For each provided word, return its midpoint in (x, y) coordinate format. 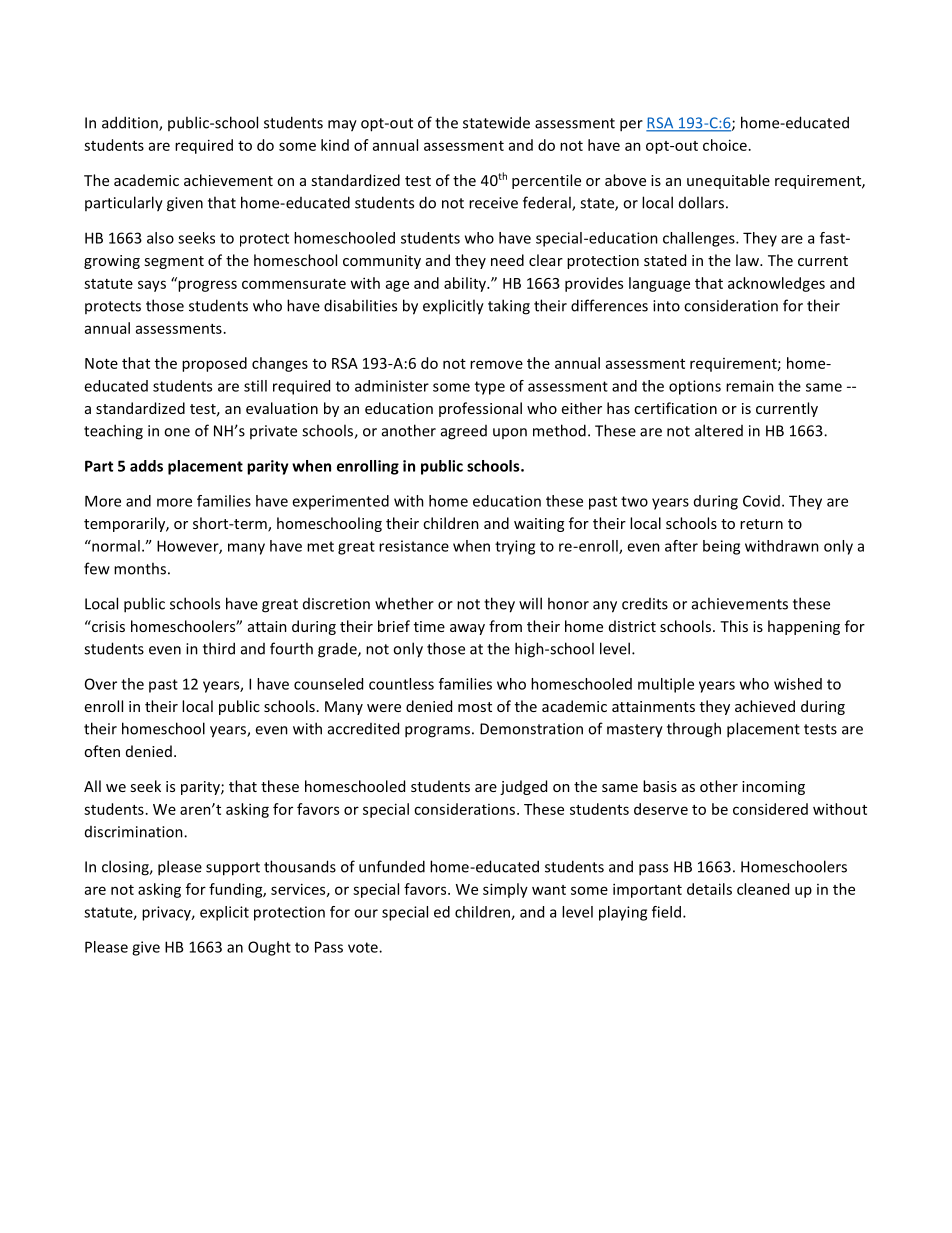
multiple (666, 685)
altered (719, 430)
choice (725, 145)
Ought (269, 948)
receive (493, 203)
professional (480, 409)
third (219, 648)
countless (401, 684)
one (177, 432)
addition (131, 123)
